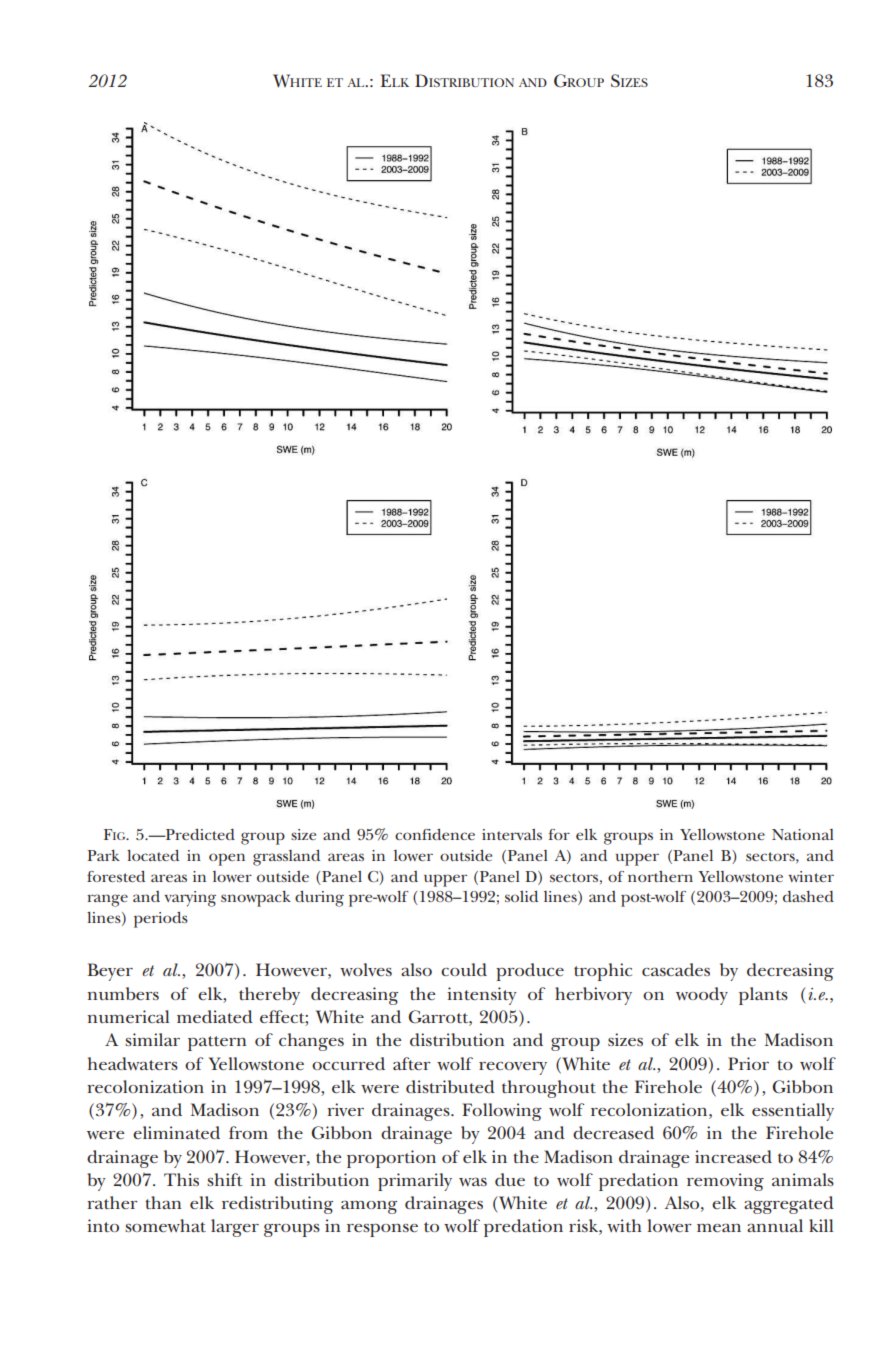 The image size is (896, 1345). What do you see at coordinates (133, 1063) in the screenshot?
I see `headwaters` at bounding box center [133, 1063].
